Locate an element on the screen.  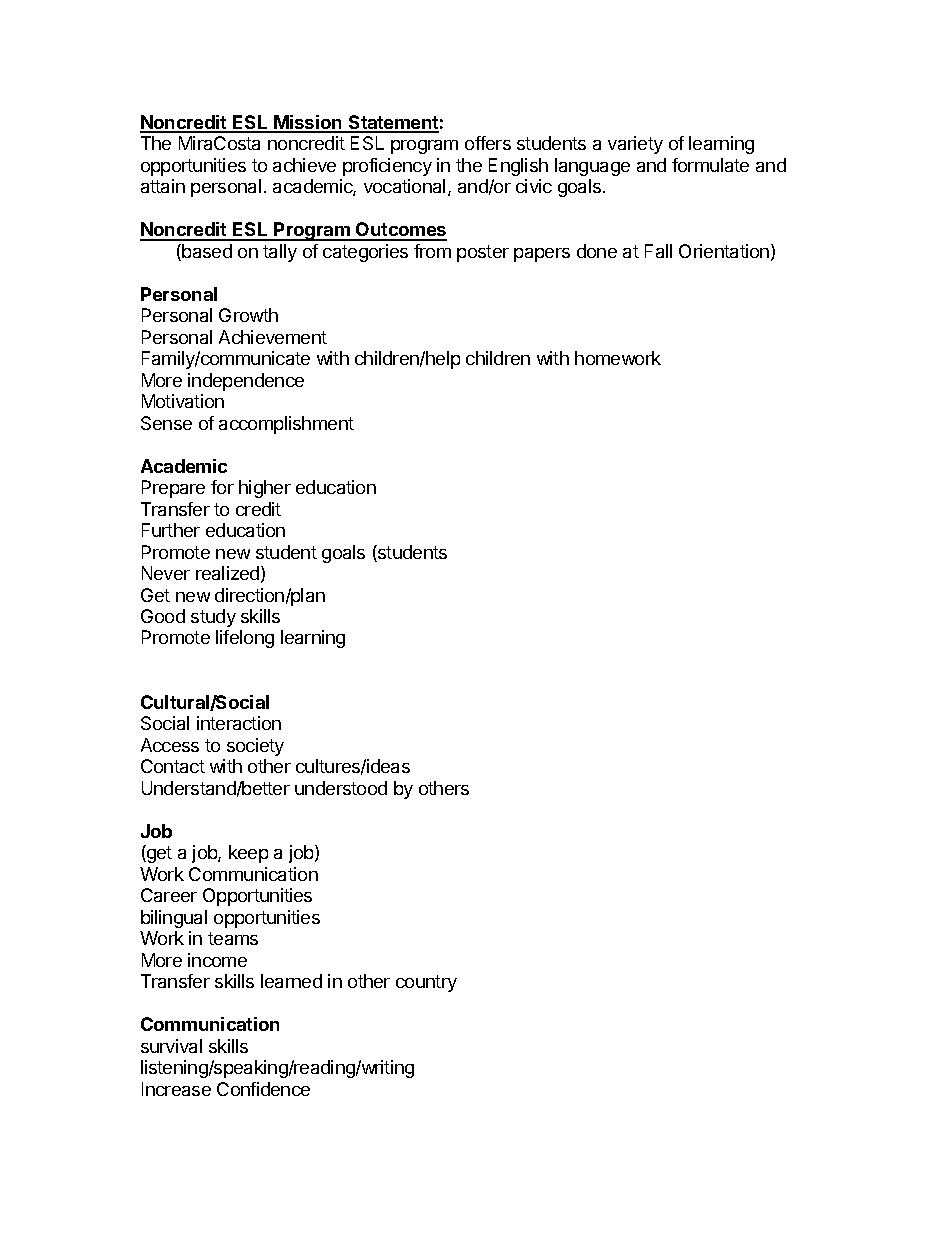
accomplishment is located at coordinates (286, 425).
